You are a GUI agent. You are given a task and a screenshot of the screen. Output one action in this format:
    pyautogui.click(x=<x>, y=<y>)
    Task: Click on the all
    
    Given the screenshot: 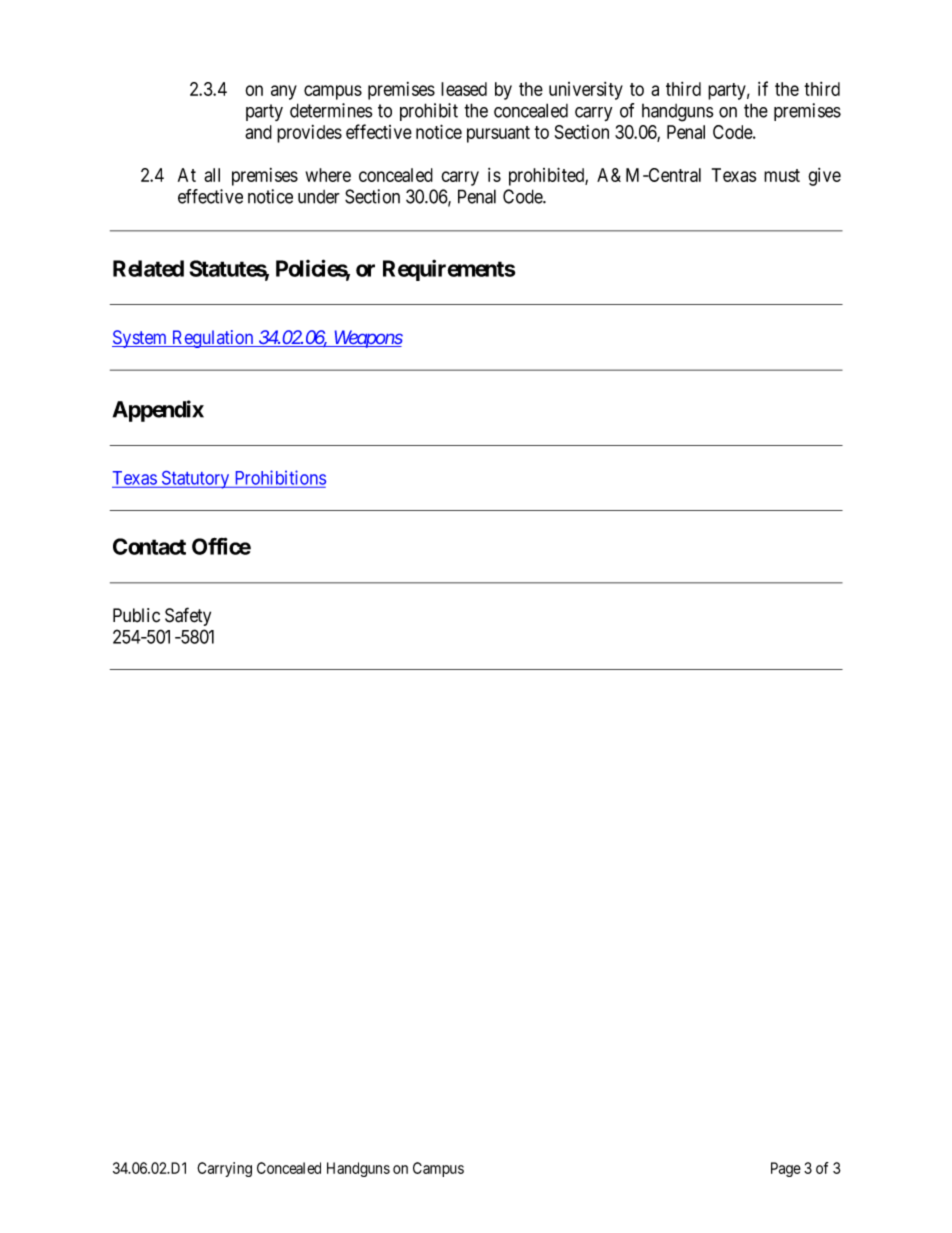 What is the action you would take?
    pyautogui.click(x=212, y=175)
